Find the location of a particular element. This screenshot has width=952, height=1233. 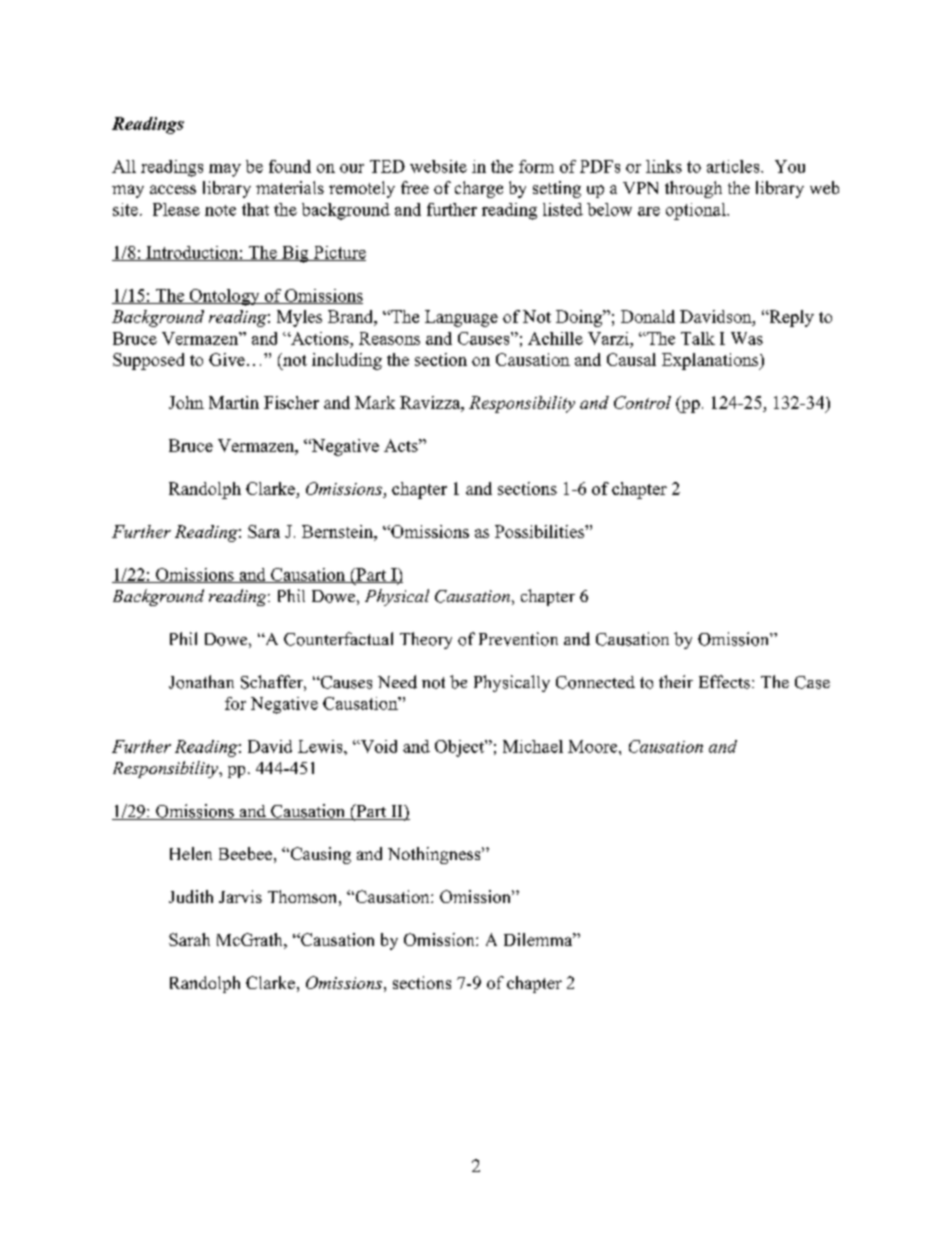

Prevention is located at coordinates (518, 639).
